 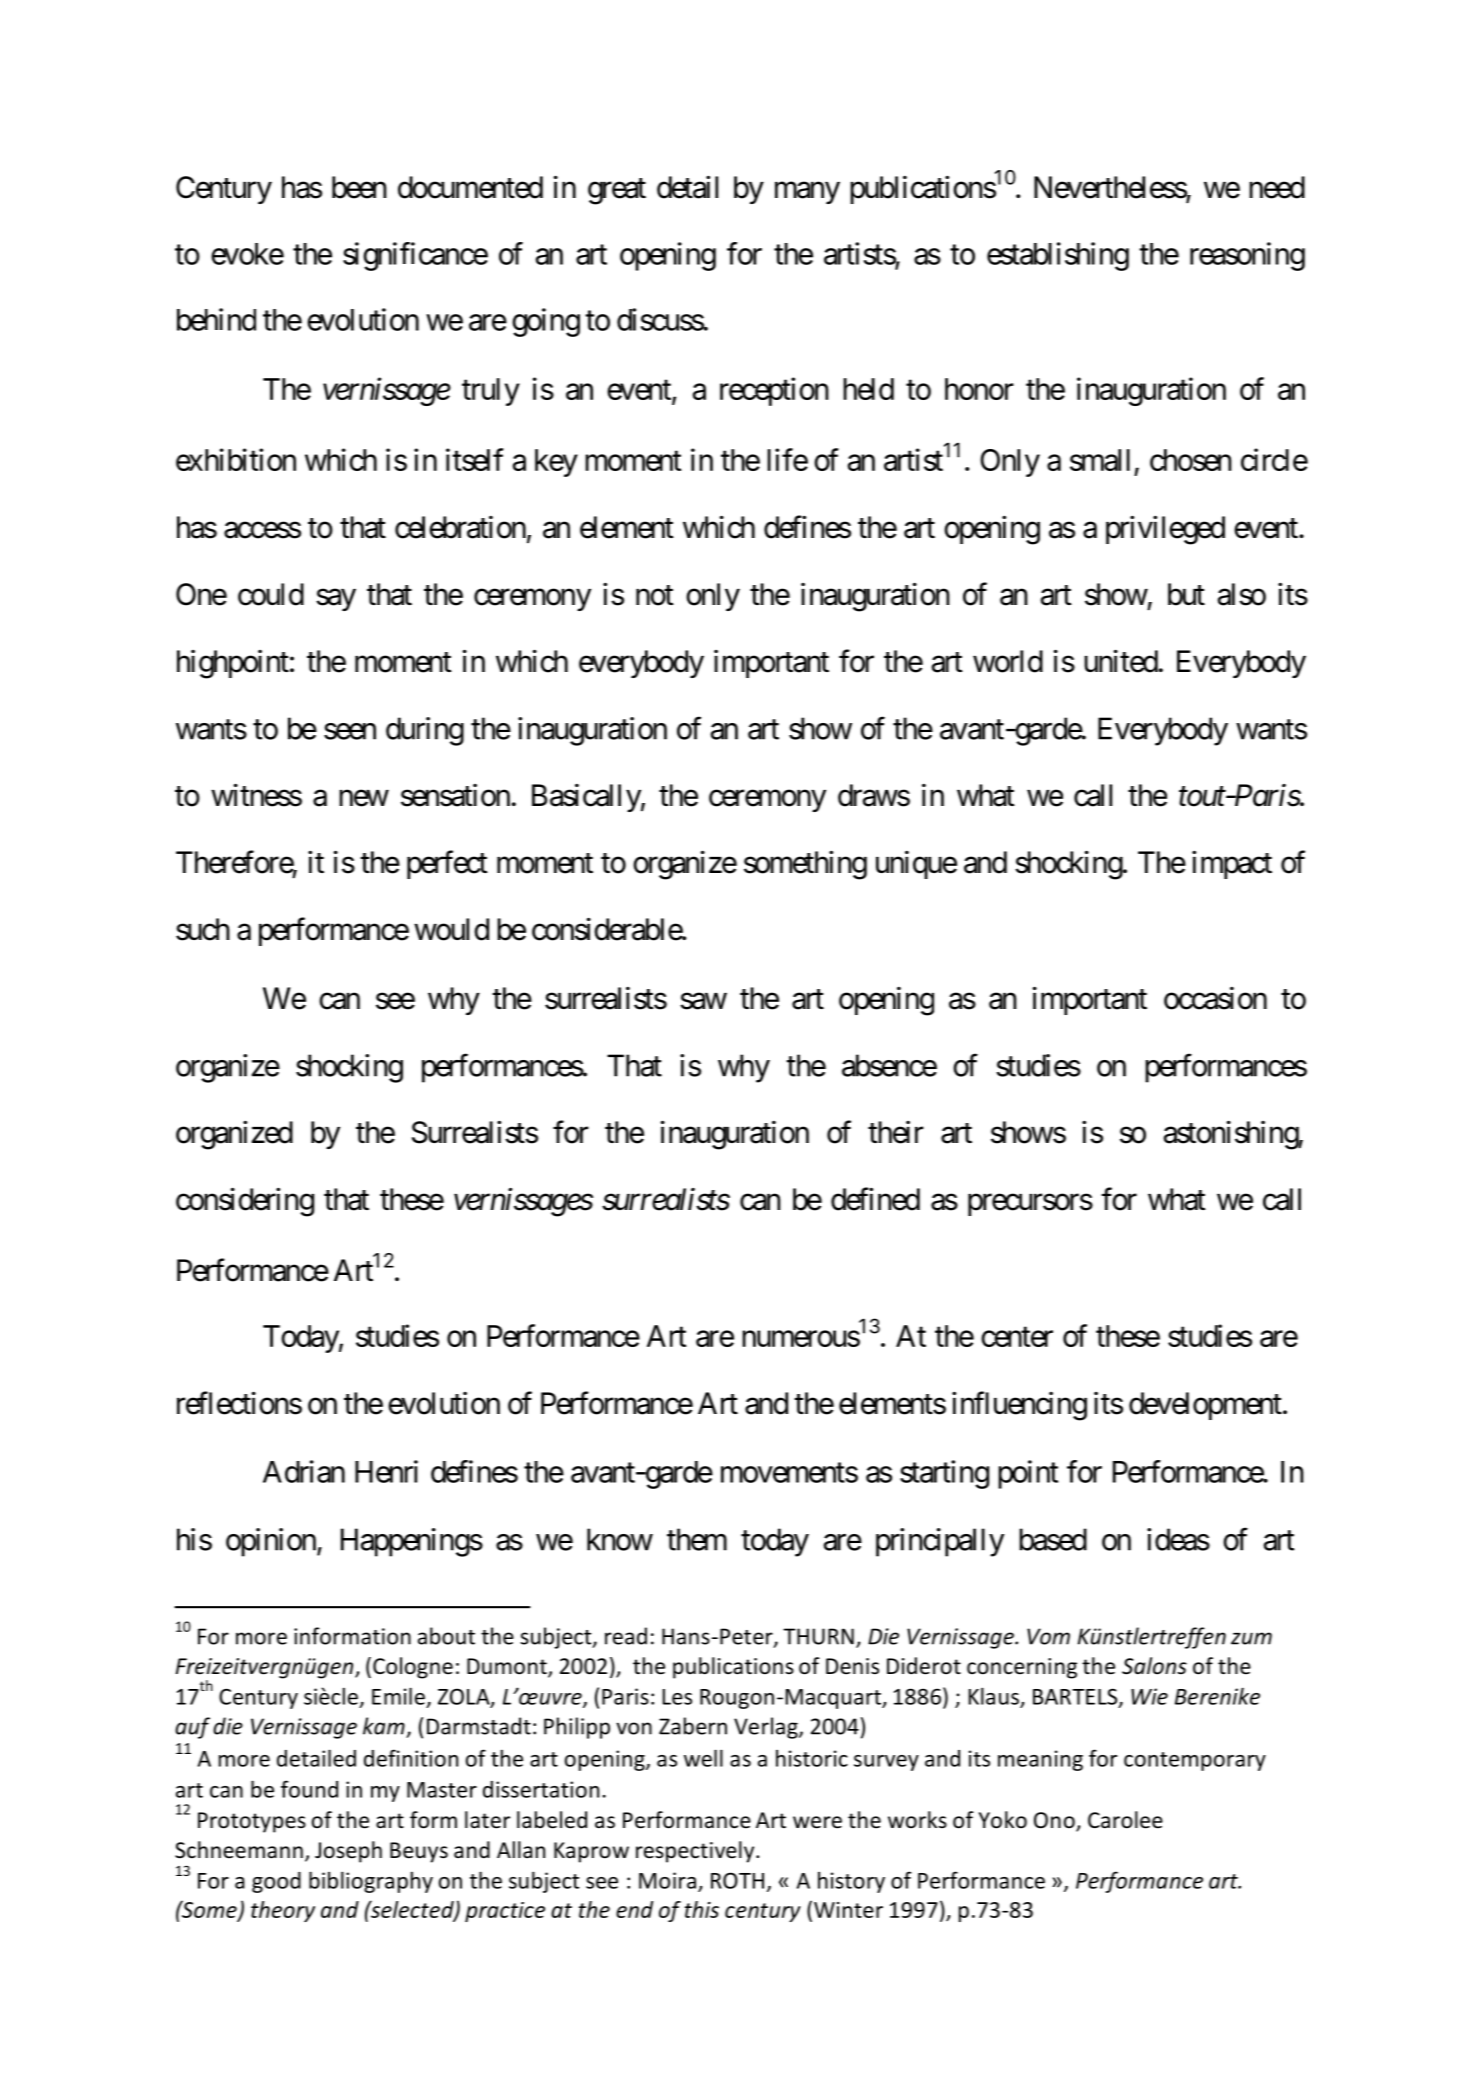 What do you see at coordinates (1205, 1406) in the screenshot?
I see `development` at bounding box center [1205, 1406].
